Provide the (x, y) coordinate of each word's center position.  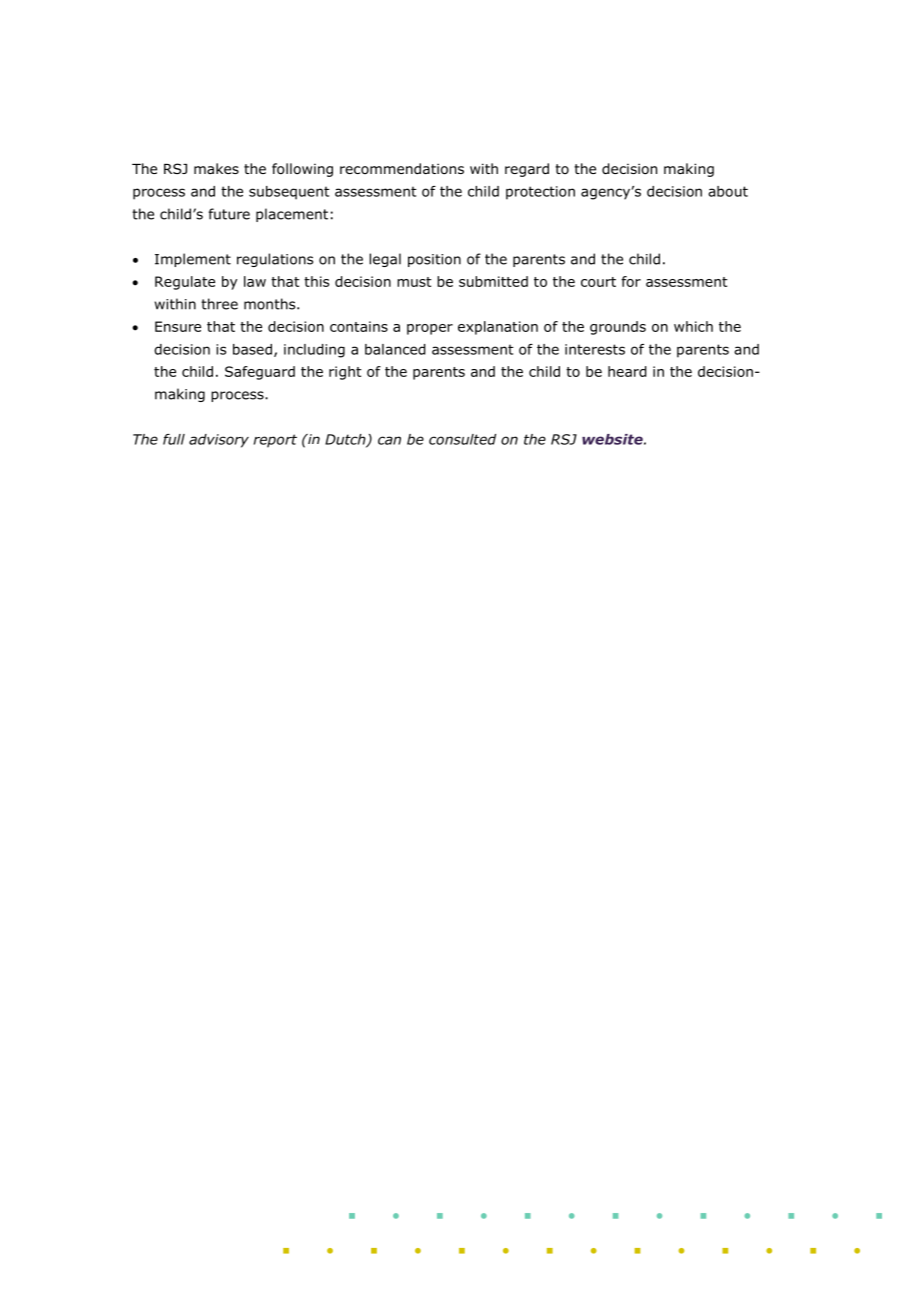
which (693, 326)
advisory (219, 441)
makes (216, 168)
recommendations (402, 169)
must (414, 282)
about (728, 191)
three (219, 304)
